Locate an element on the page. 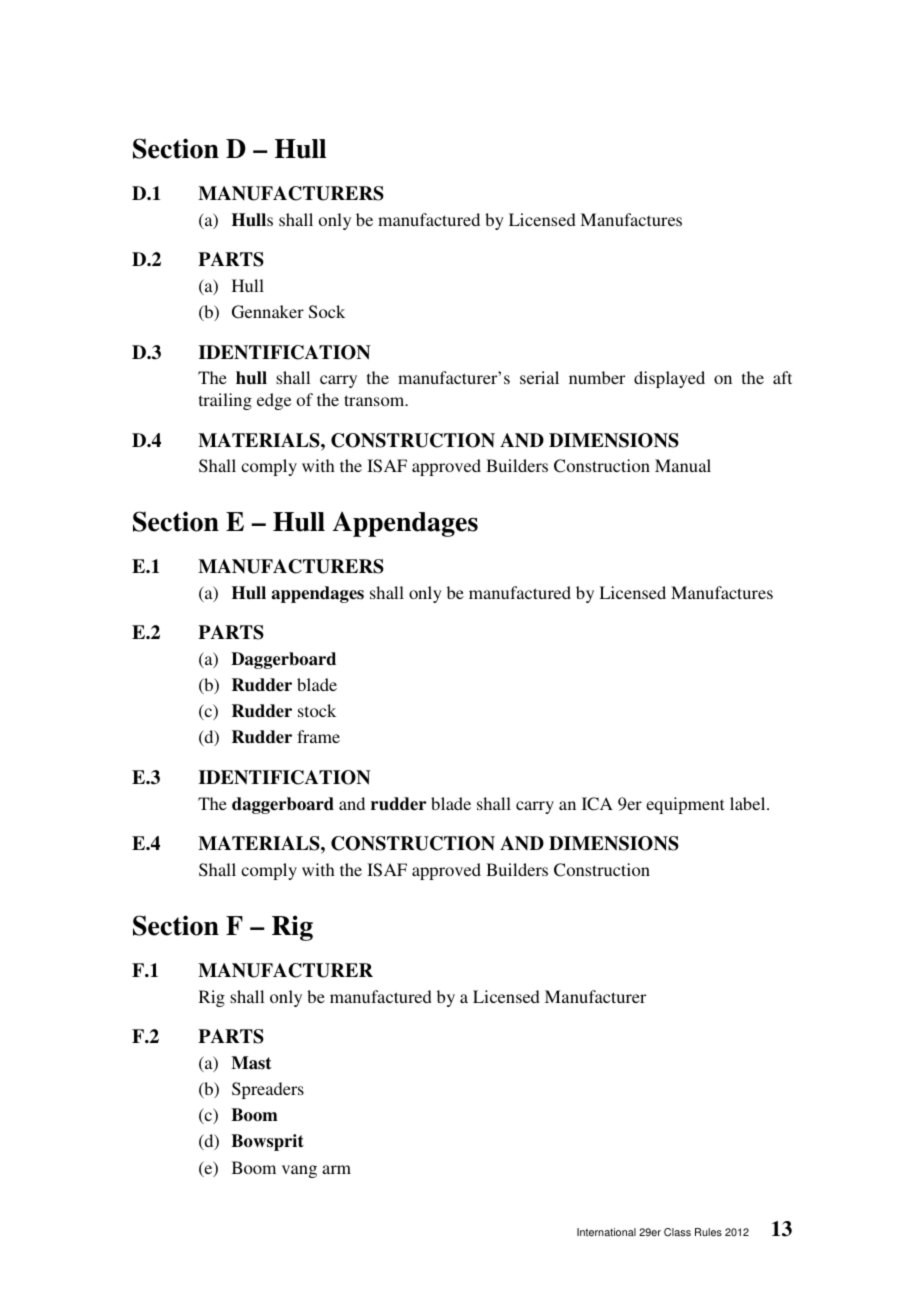 The width and height of the page is (924, 1308). label is located at coordinates (749, 803).
